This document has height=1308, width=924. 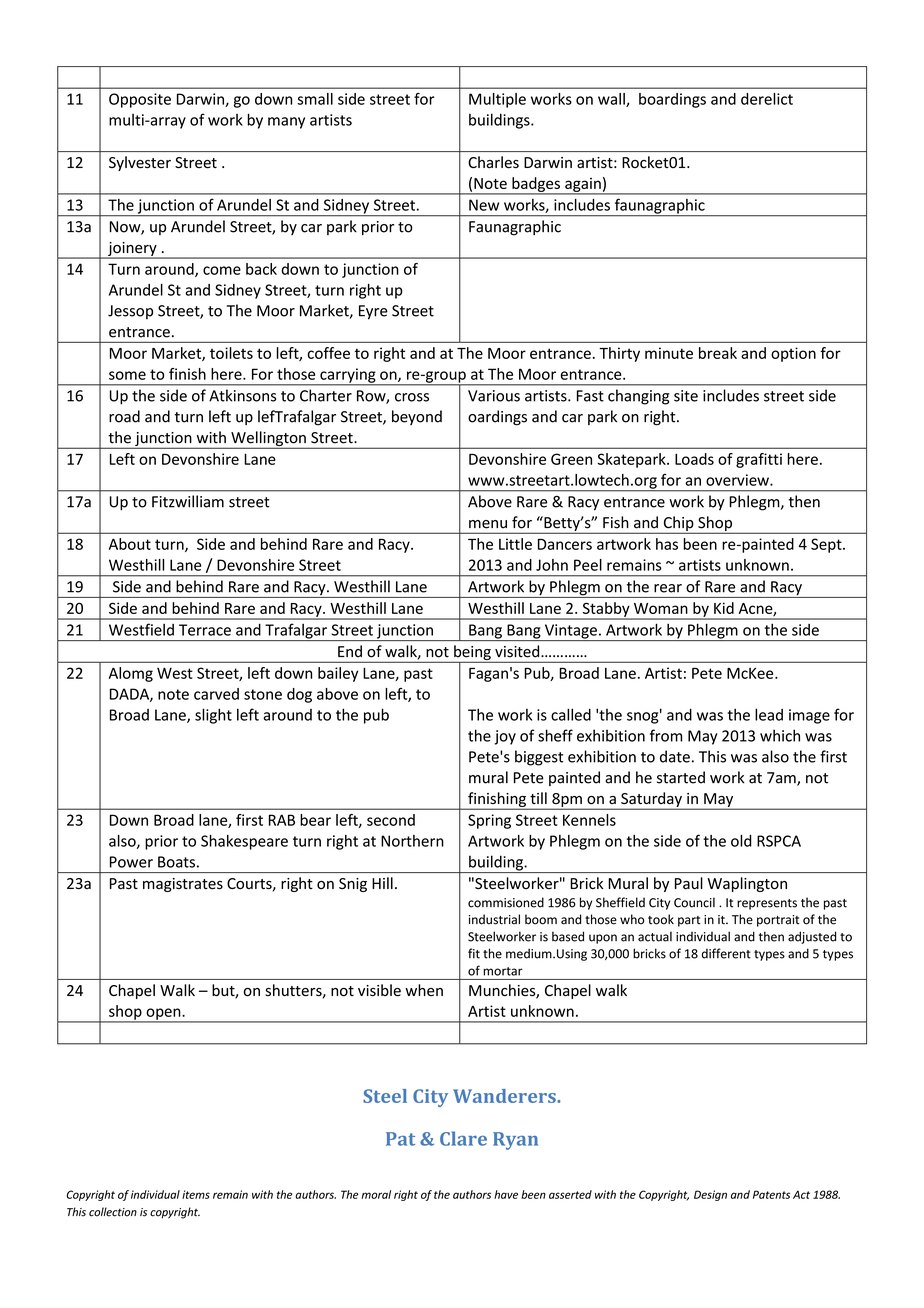 I want to click on derelict, so click(x=767, y=99).
